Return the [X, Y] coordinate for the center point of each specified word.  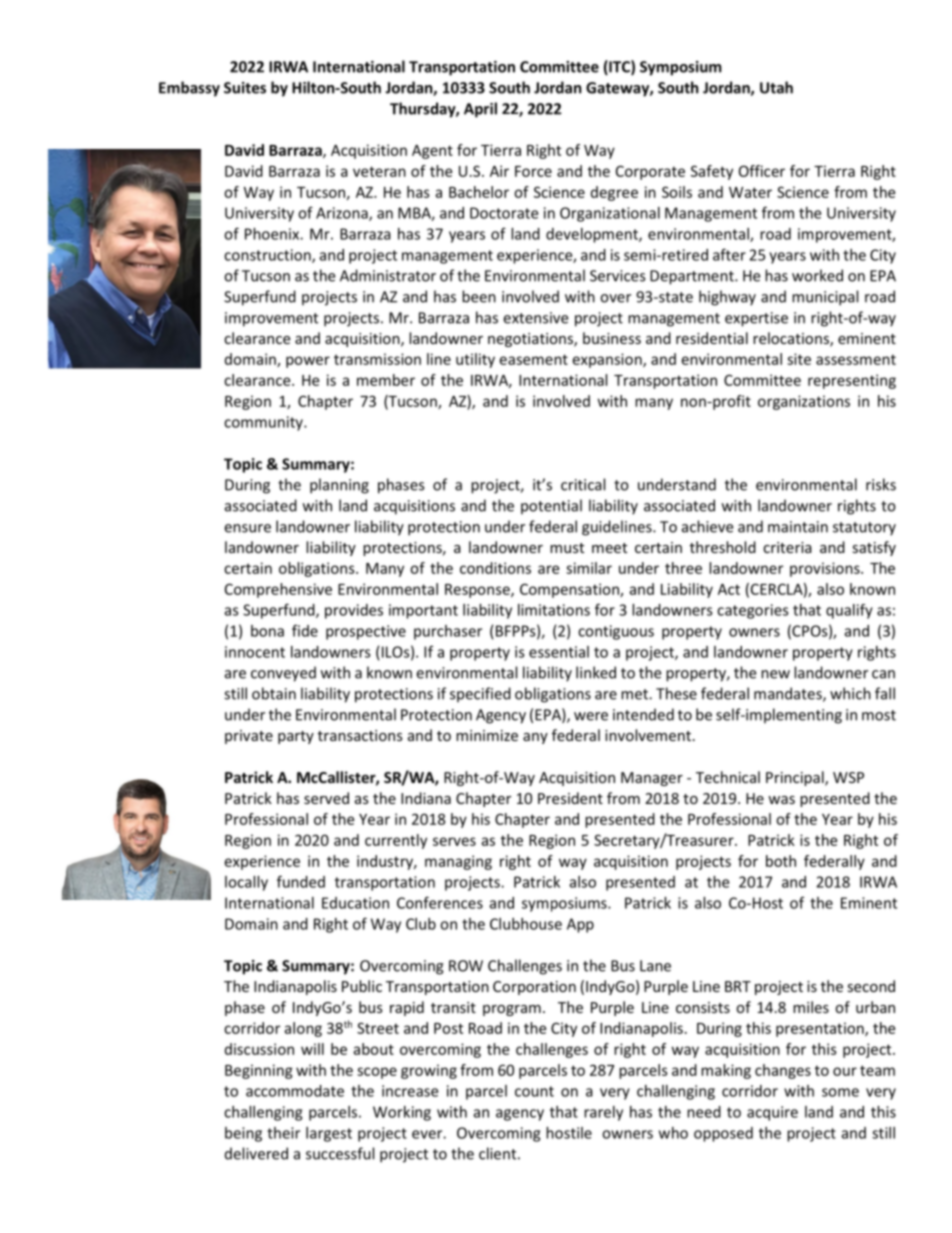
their [283, 1133]
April [480, 110]
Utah [776, 87]
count [534, 1091]
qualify [849, 611]
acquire [772, 1113]
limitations [554, 610]
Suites [245, 88]
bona [267, 631]
